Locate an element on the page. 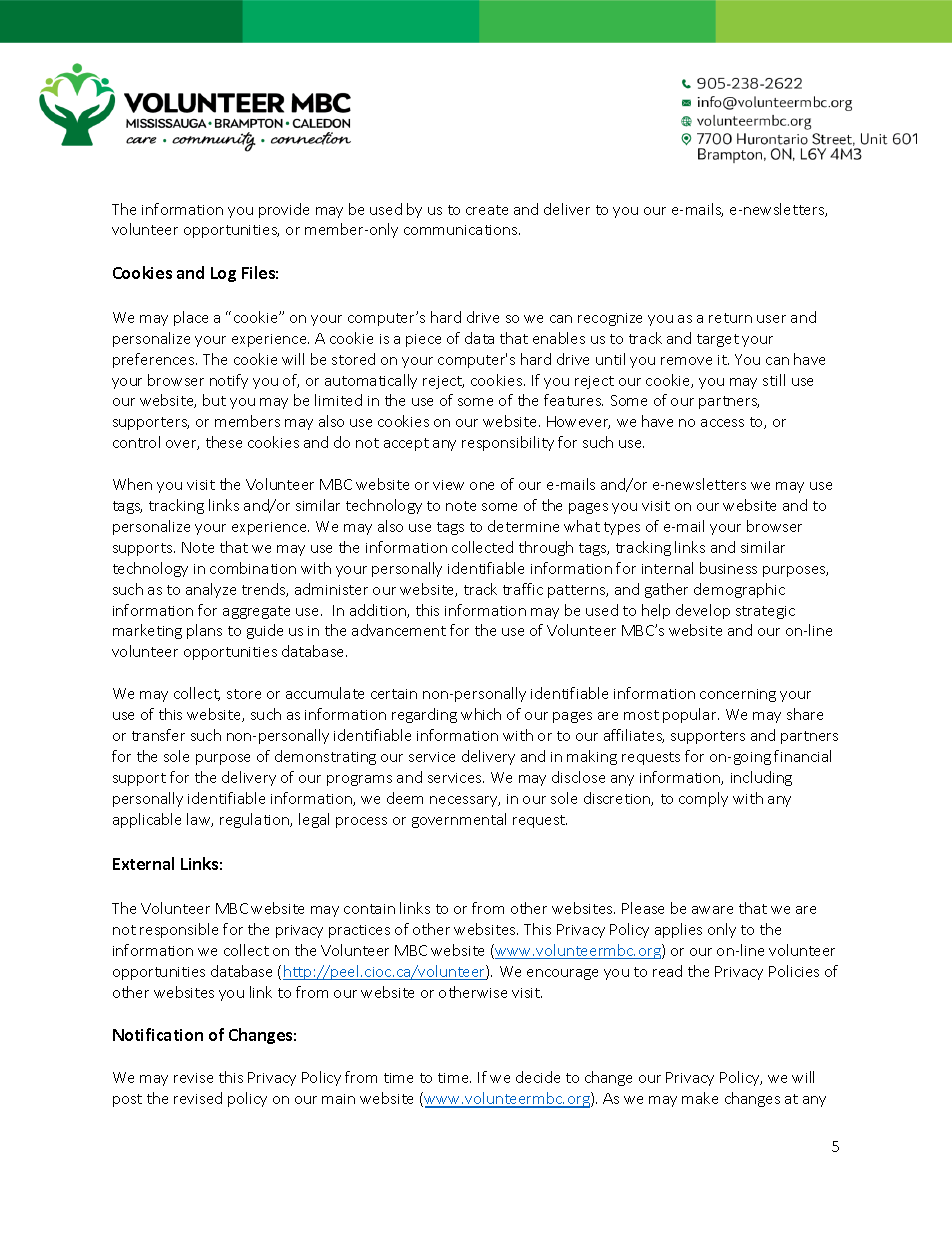  comply is located at coordinates (703, 799).
